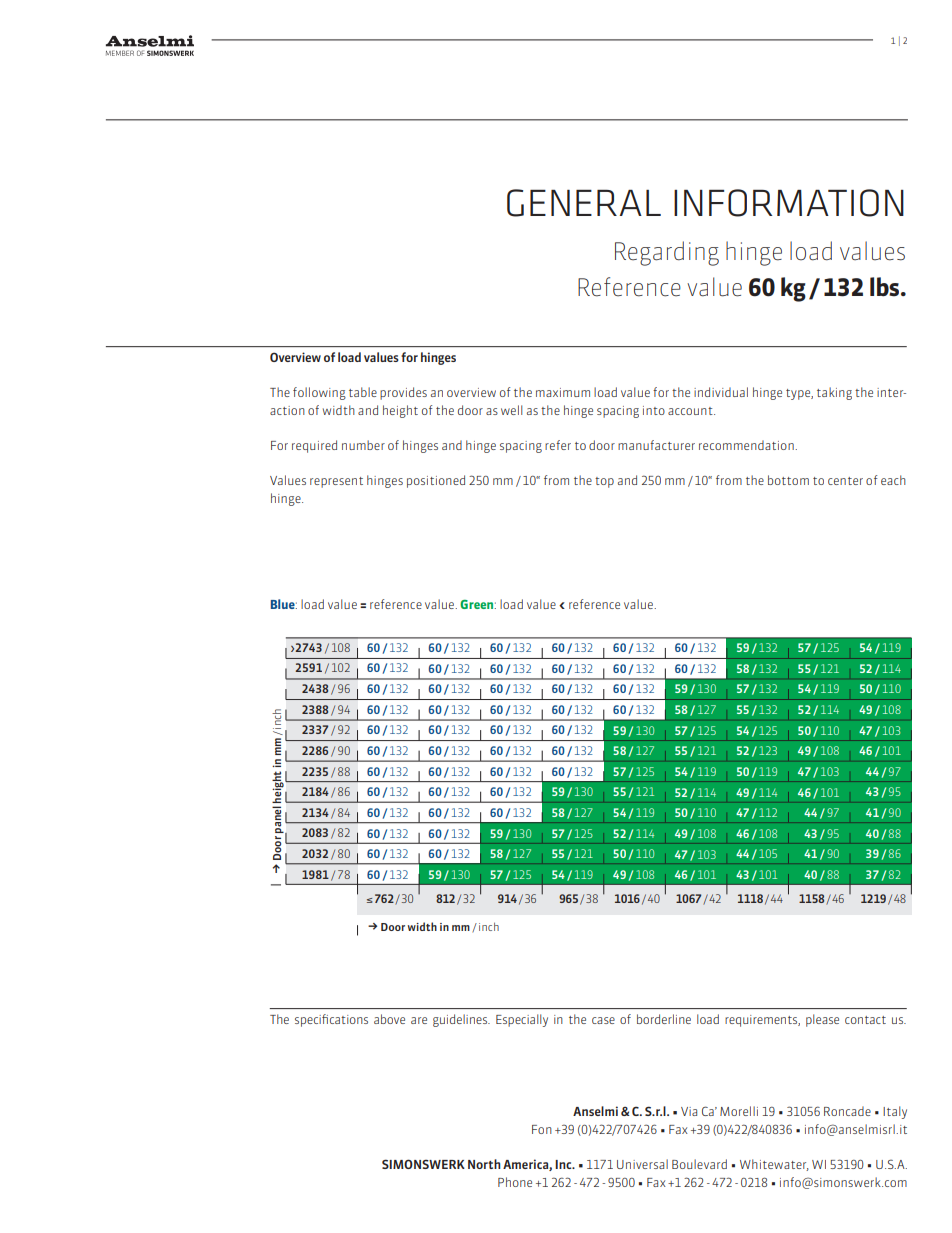 Image resolution: width=952 pixels, height=1233 pixels. I want to click on Regarding, so click(667, 253).
